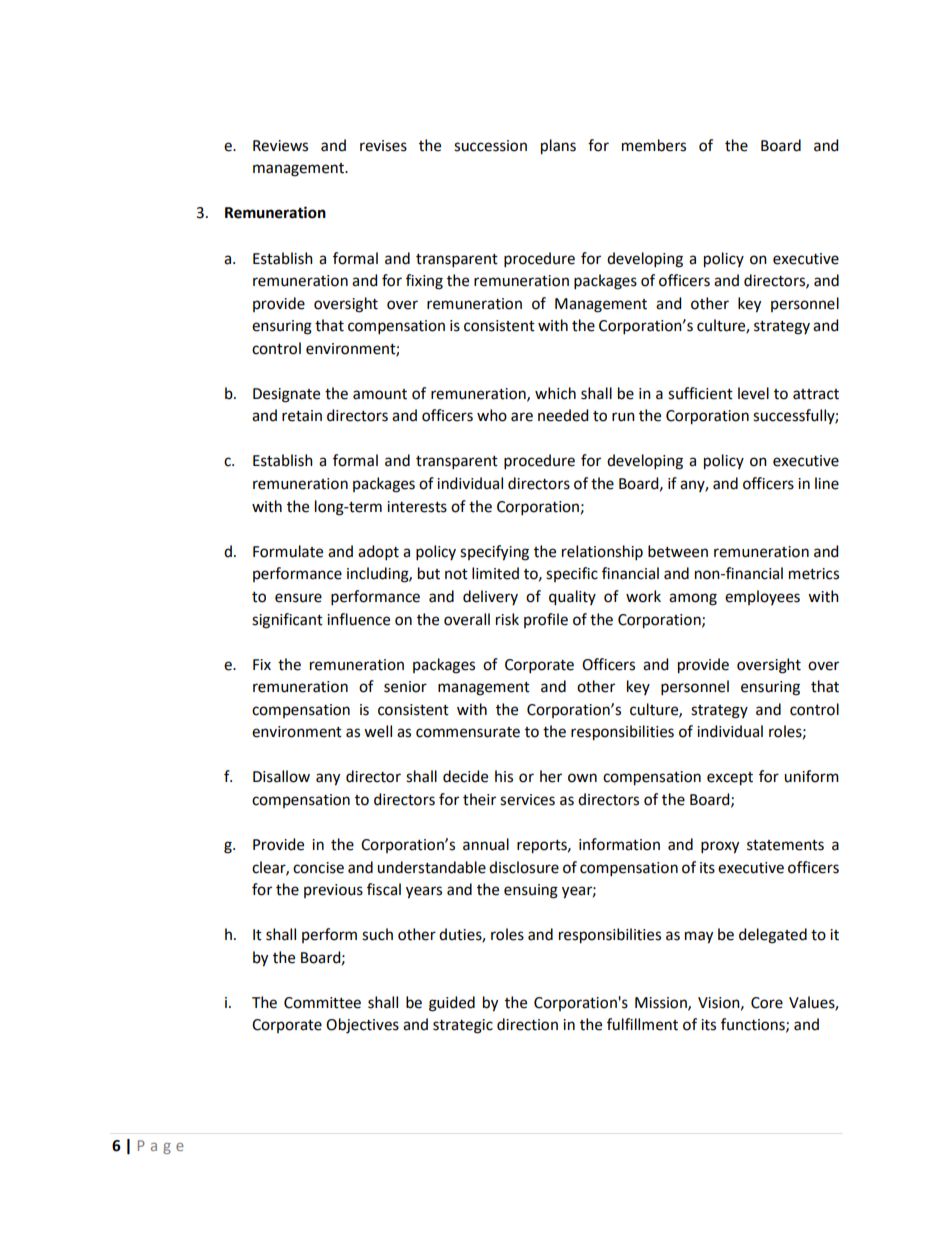 The height and width of the screenshot is (1233, 952). I want to click on influence, so click(358, 619).
